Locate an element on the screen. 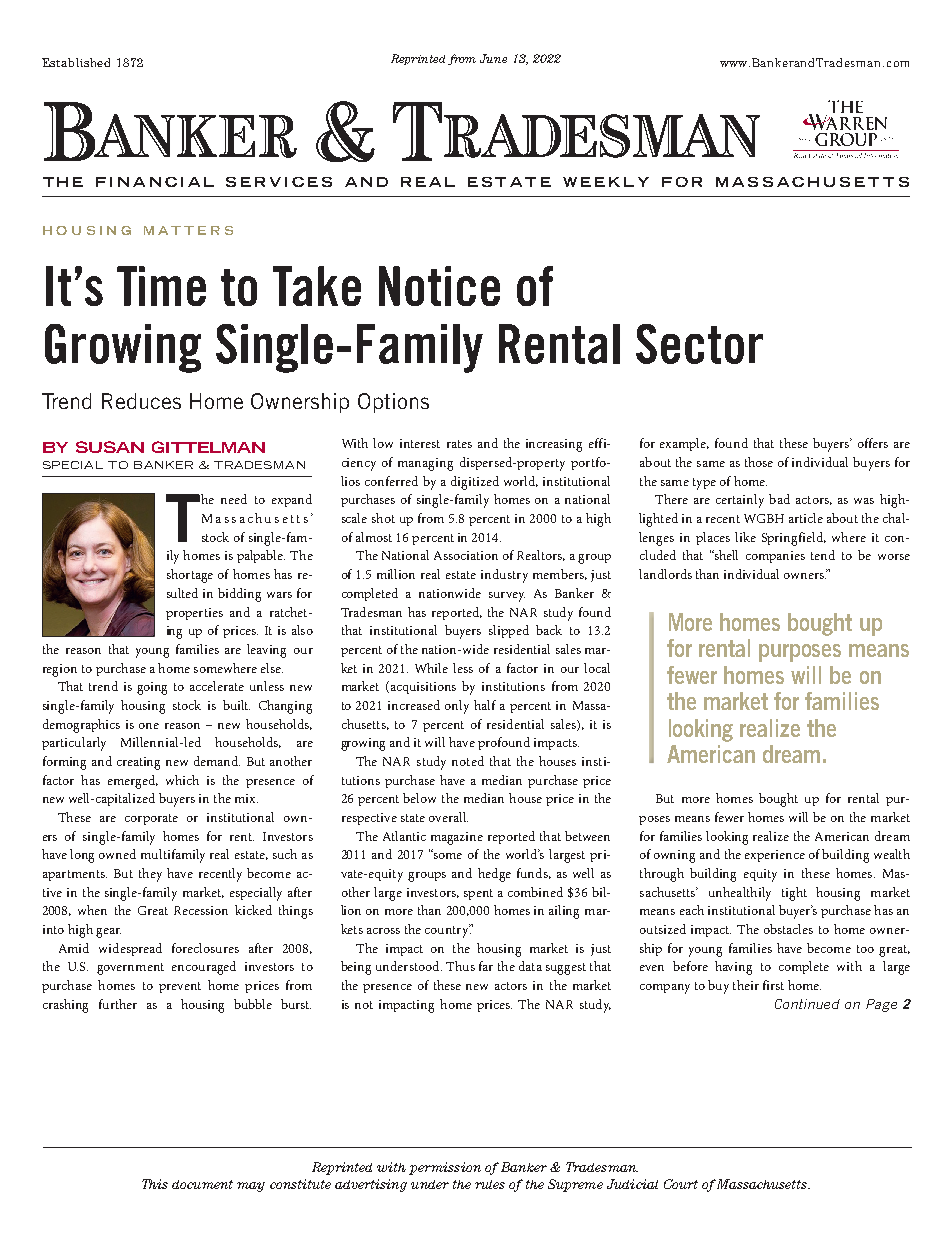 The image size is (952, 1233). companies is located at coordinates (775, 557).
